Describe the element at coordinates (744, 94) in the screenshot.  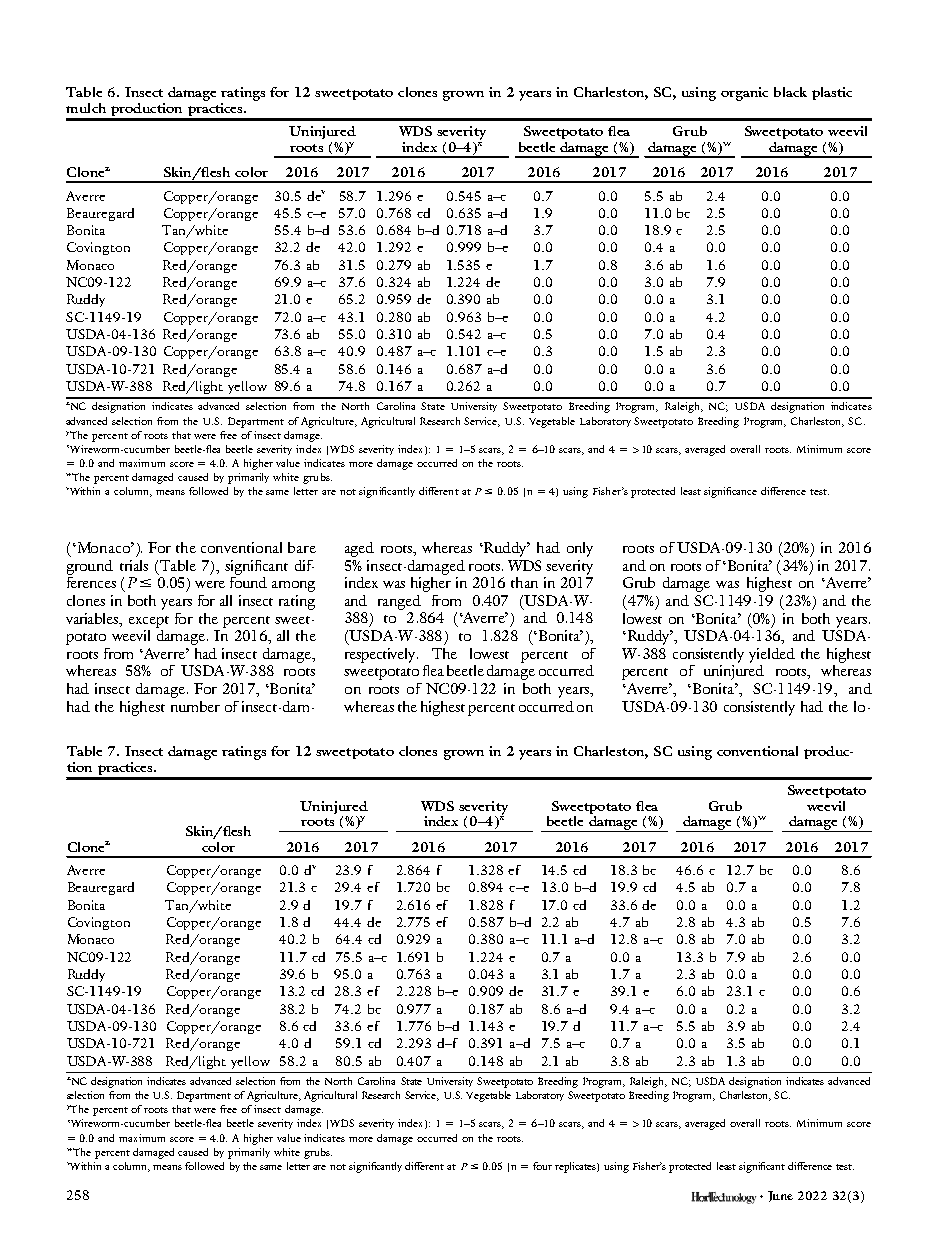
I see `organic` at that location.
